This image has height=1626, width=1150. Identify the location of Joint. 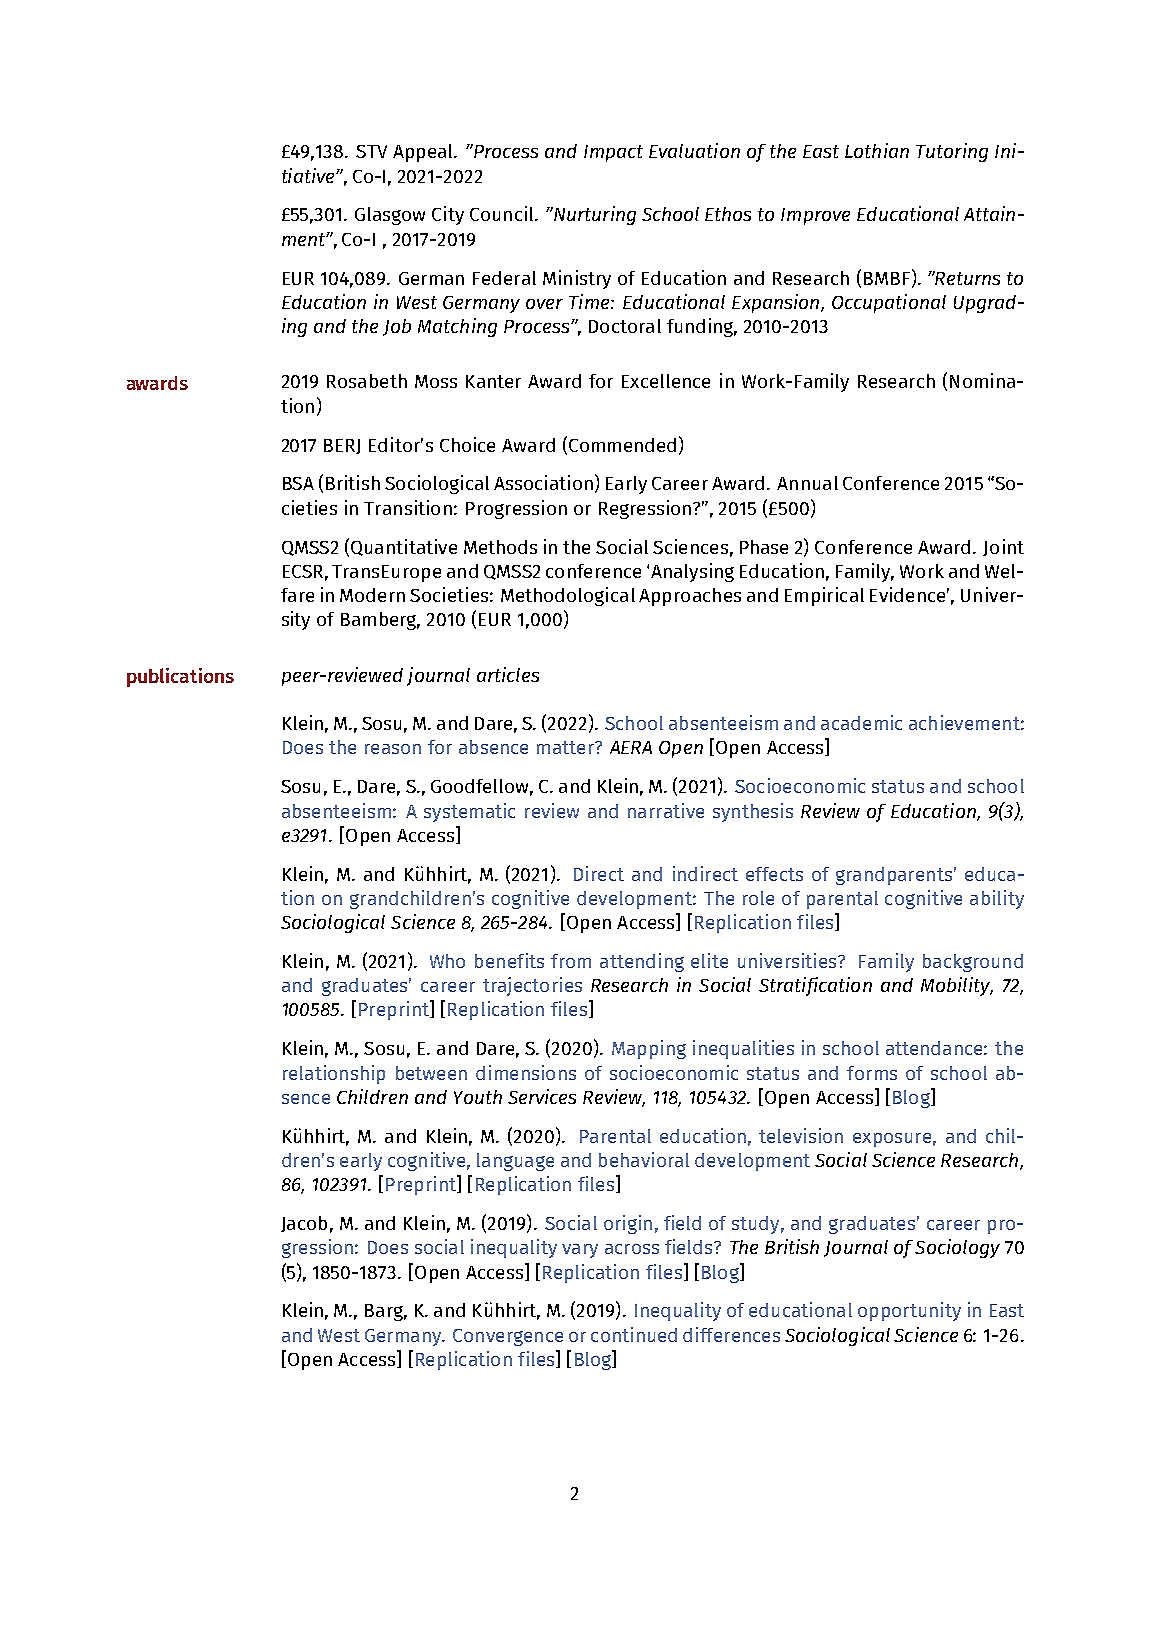
(1003, 547).
